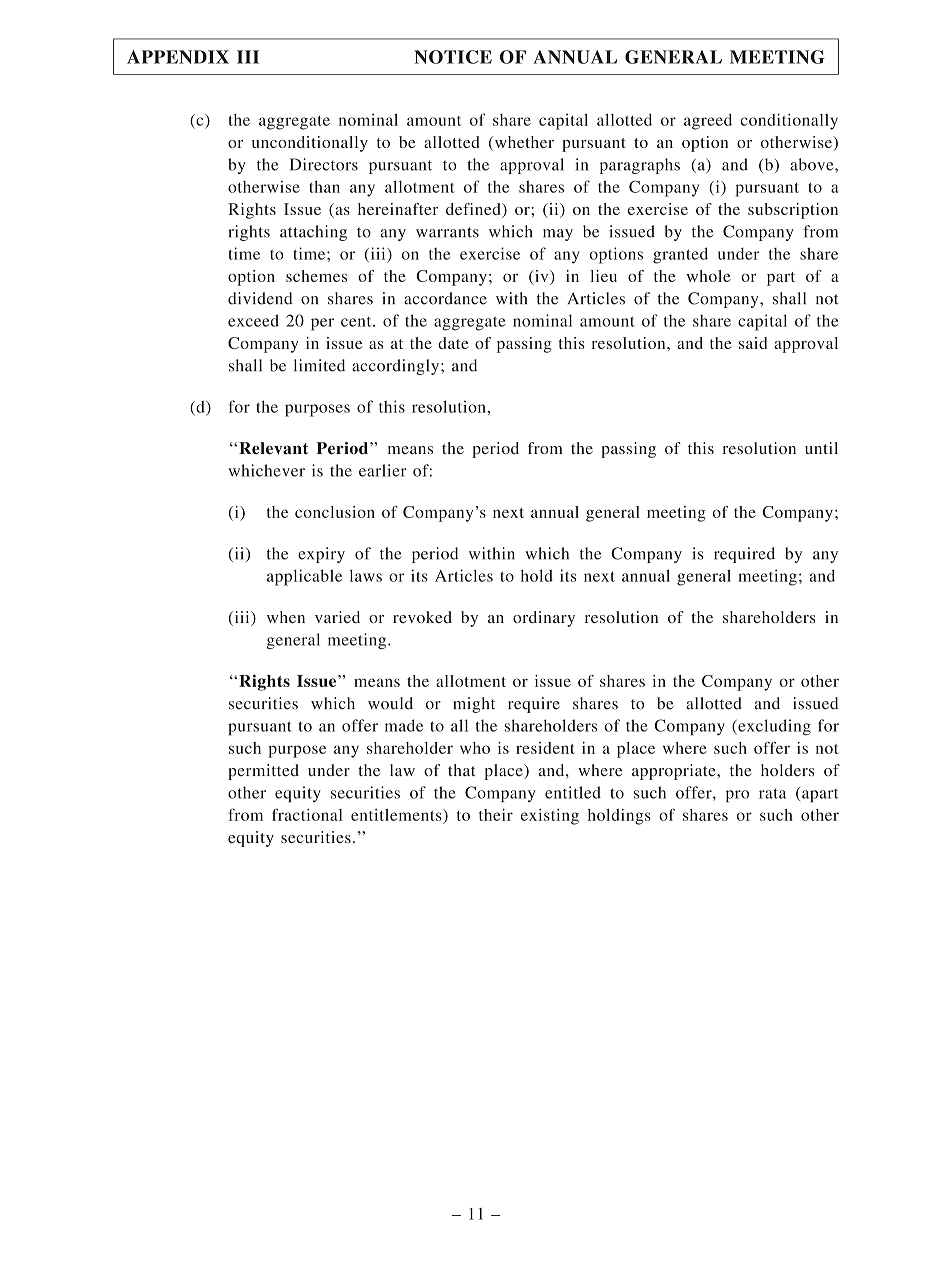 The image size is (952, 1270). What do you see at coordinates (708, 122) in the image?
I see `agreed` at bounding box center [708, 122].
